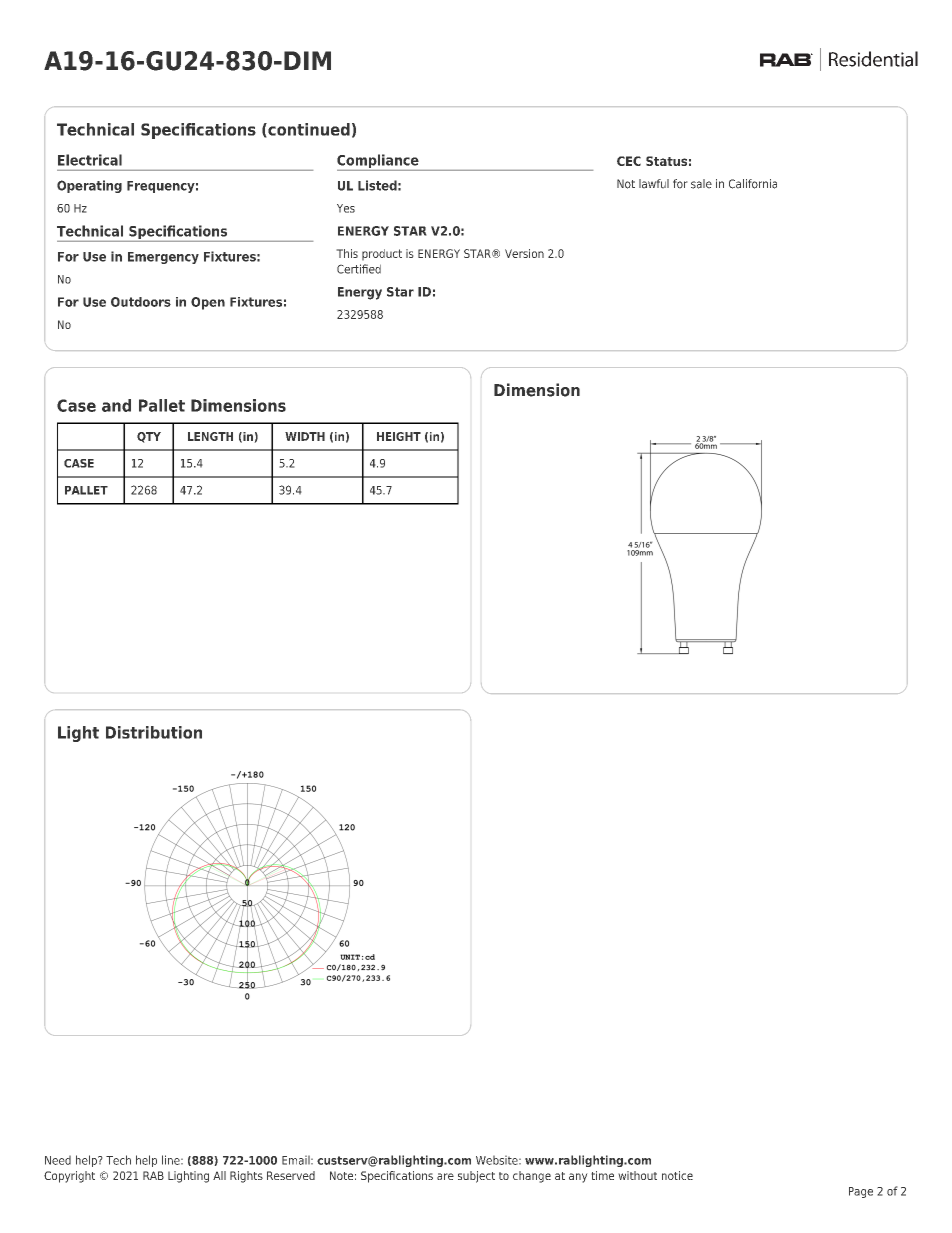 This page has width=952, height=1233. I want to click on Compliance, so click(379, 162).
